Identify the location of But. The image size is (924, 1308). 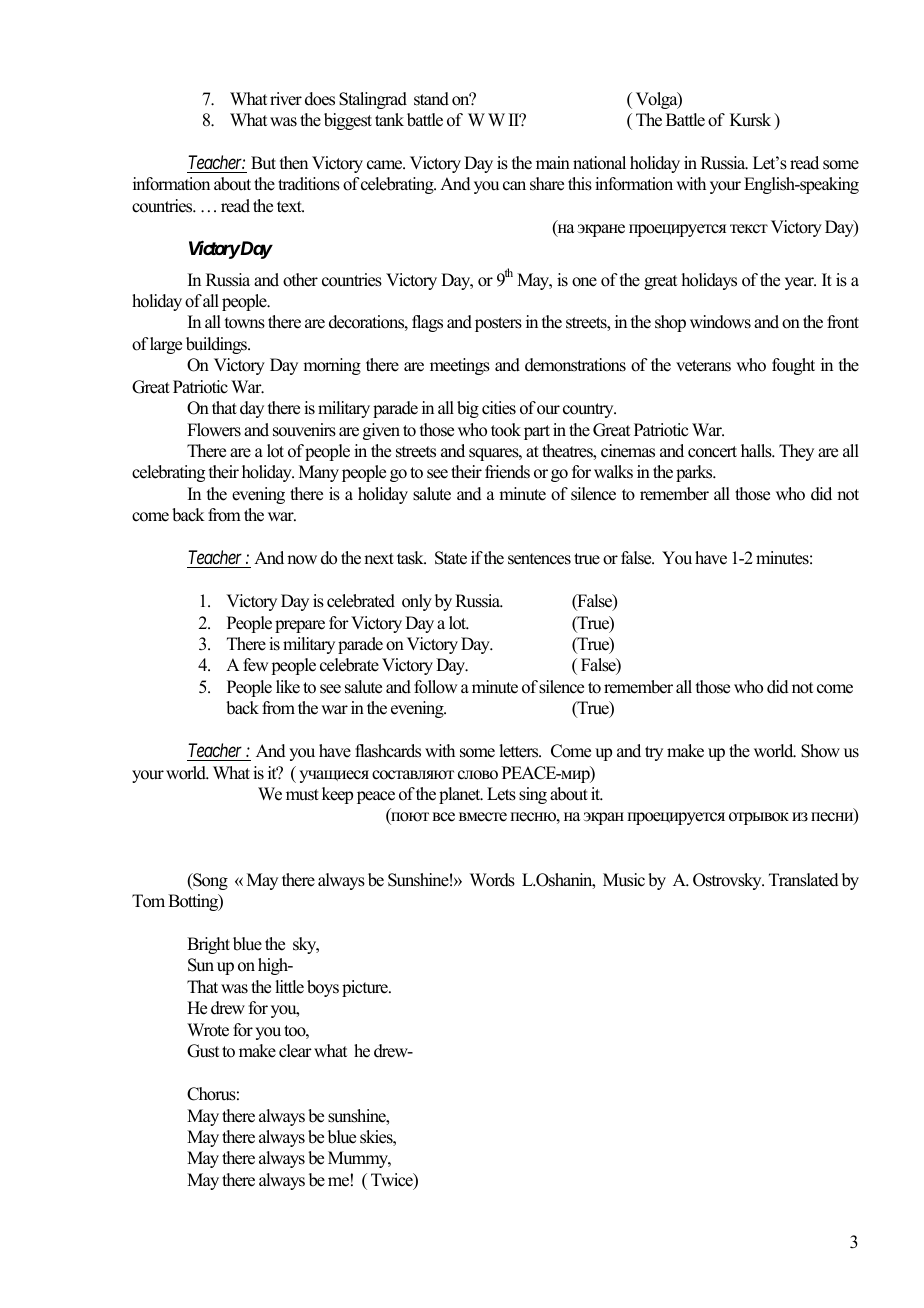
(263, 163).
